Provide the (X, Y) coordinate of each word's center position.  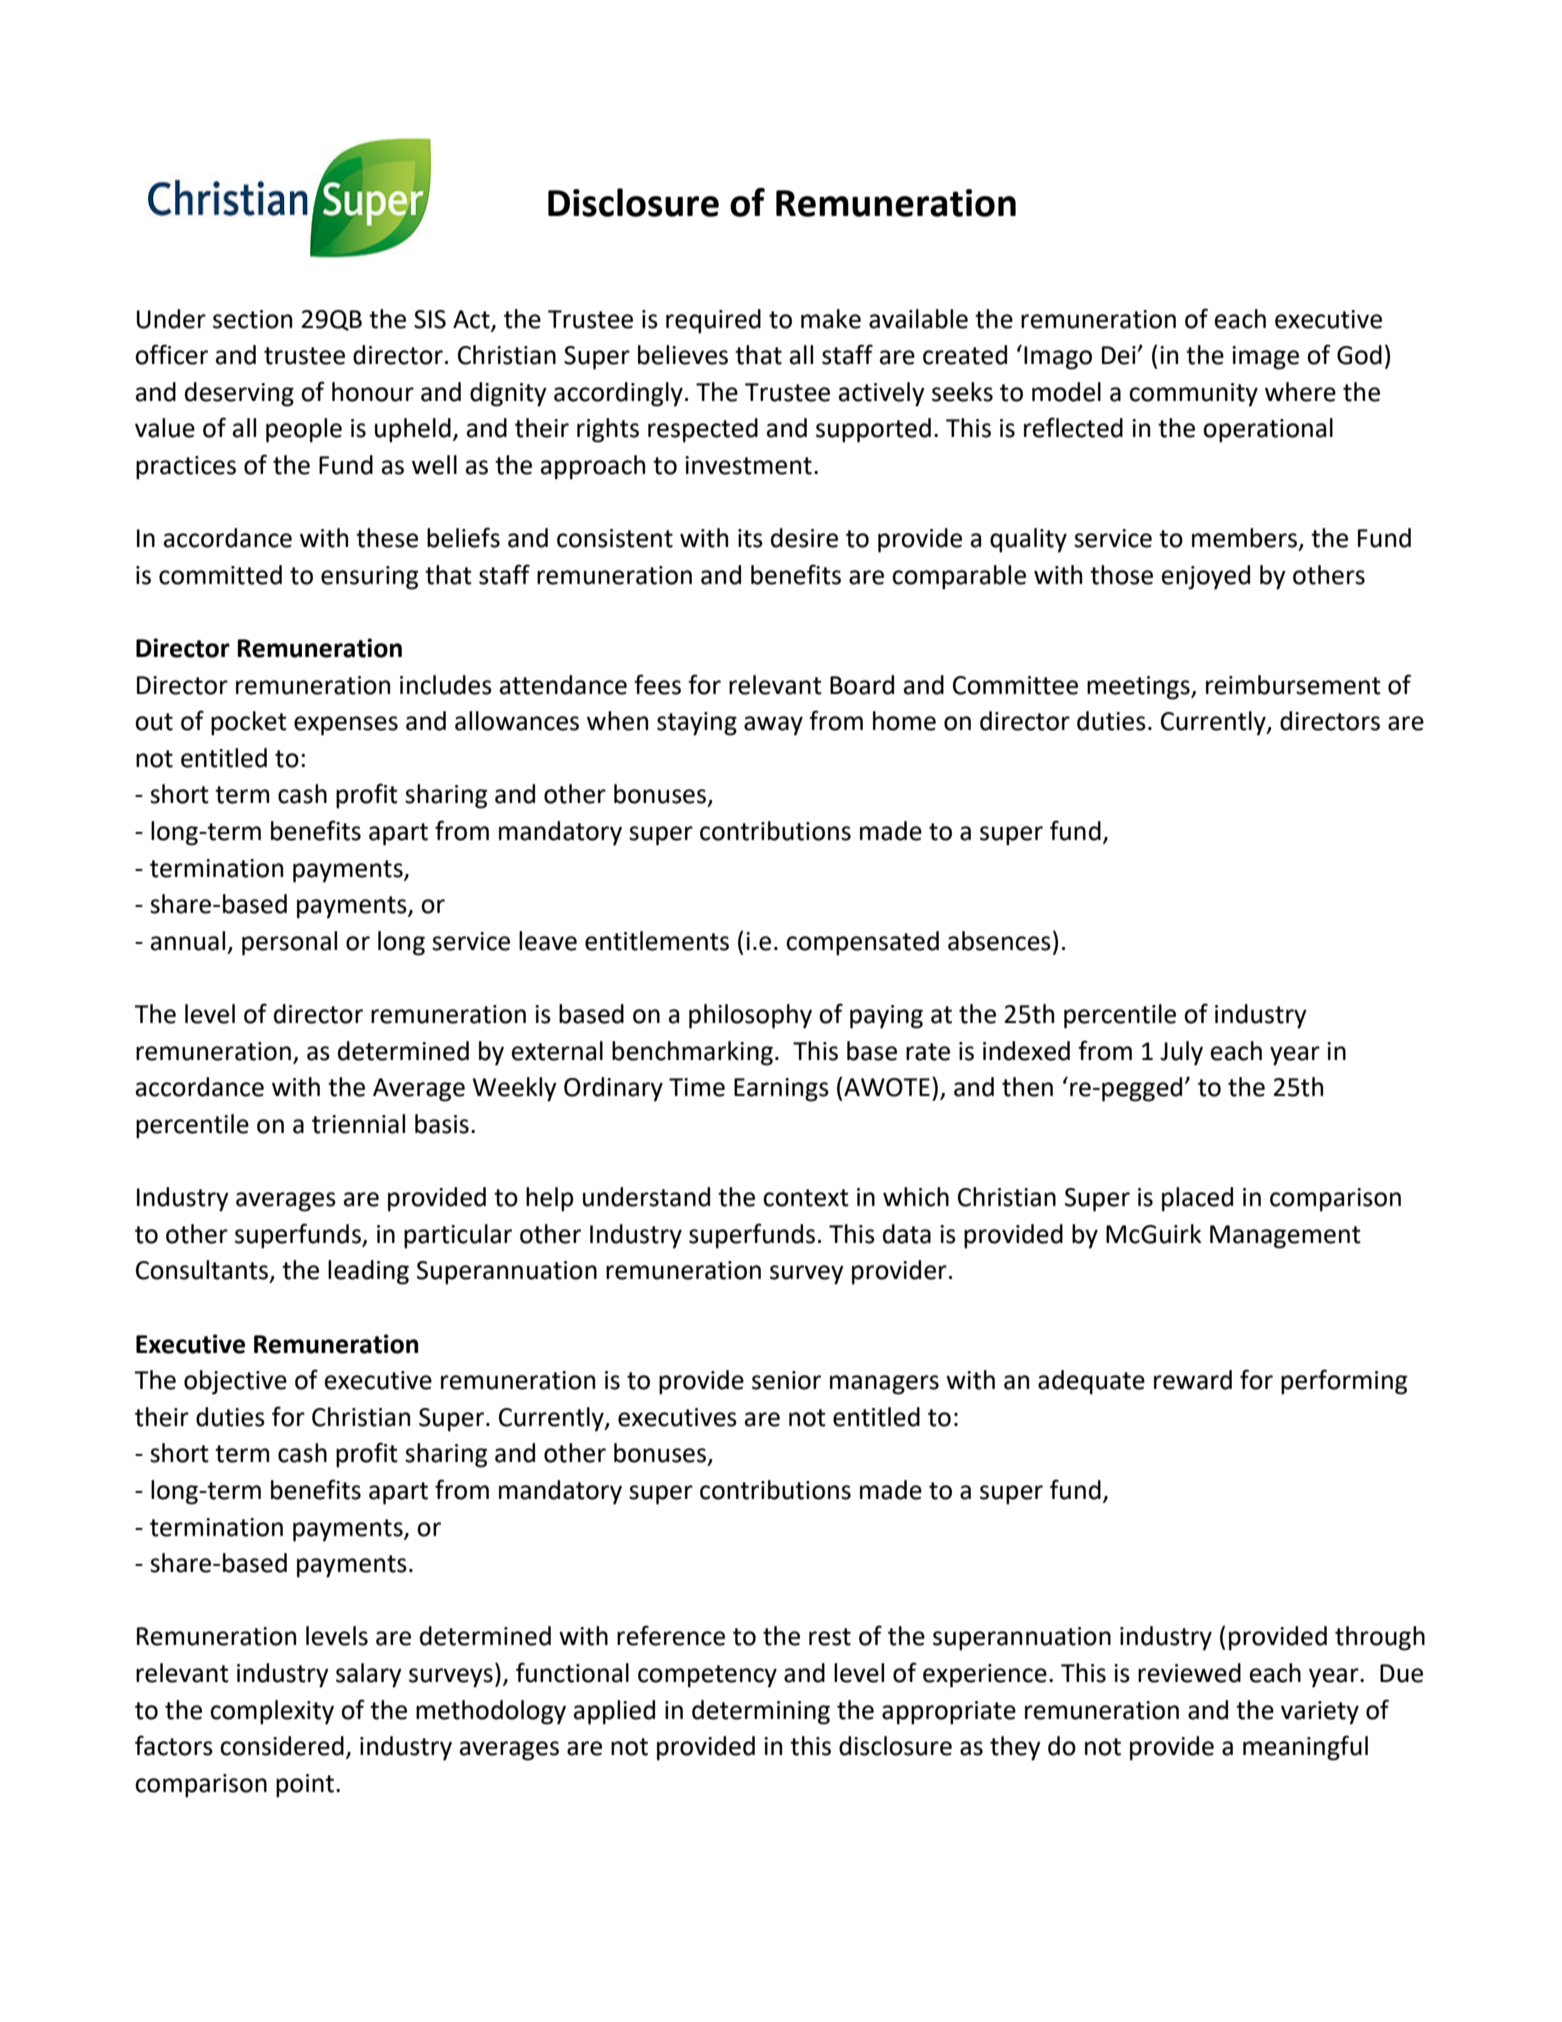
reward (1193, 1380)
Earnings (781, 1090)
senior (786, 1380)
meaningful (1305, 1748)
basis (442, 1124)
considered (282, 1746)
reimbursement (1293, 685)
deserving (239, 394)
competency (707, 1676)
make (831, 319)
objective (235, 1382)
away (773, 726)
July (1181, 1053)
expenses (346, 726)
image (1265, 358)
